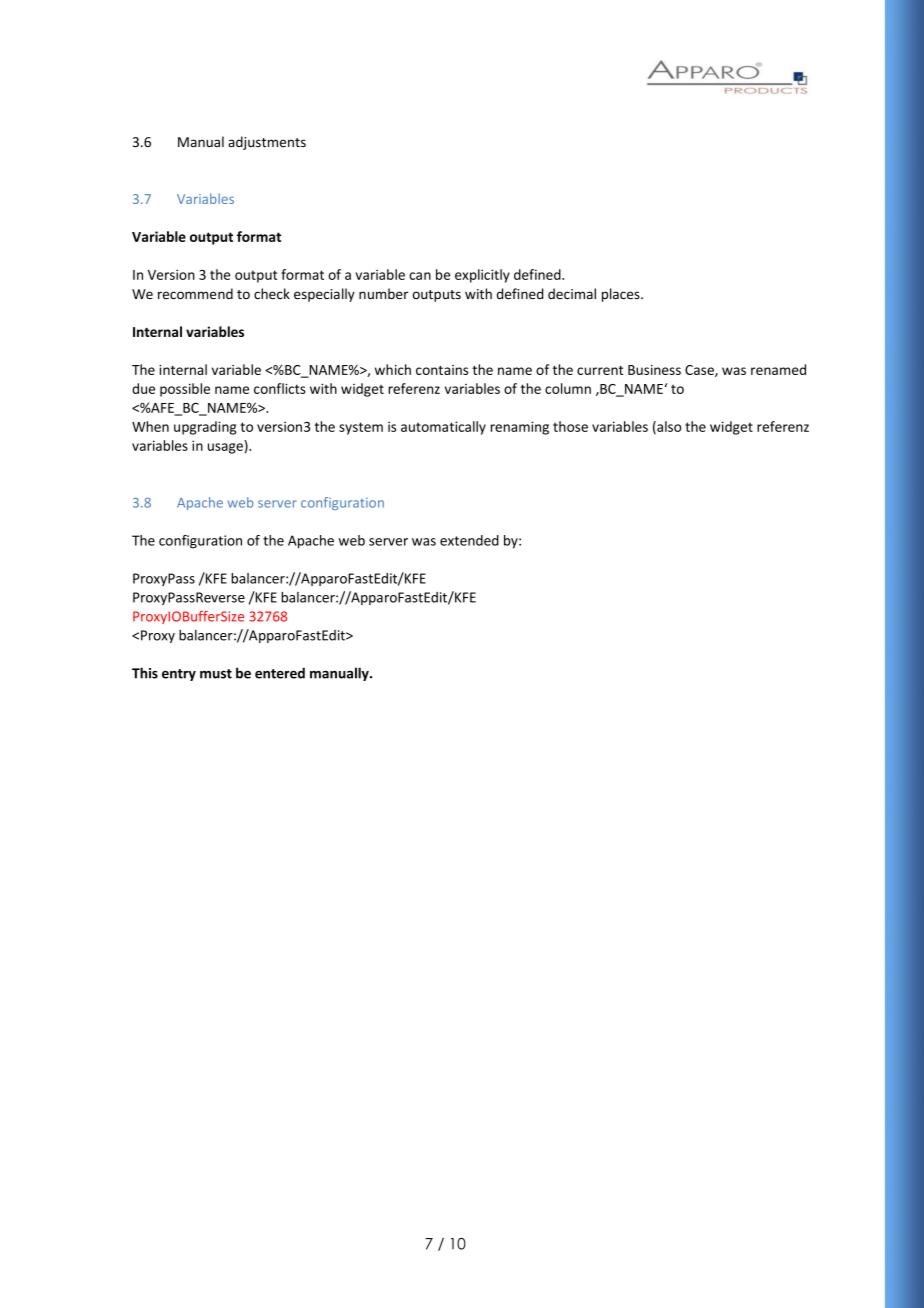 The height and width of the page is (1308, 924). What do you see at coordinates (195, 294) in the page?
I see `recommend` at bounding box center [195, 294].
